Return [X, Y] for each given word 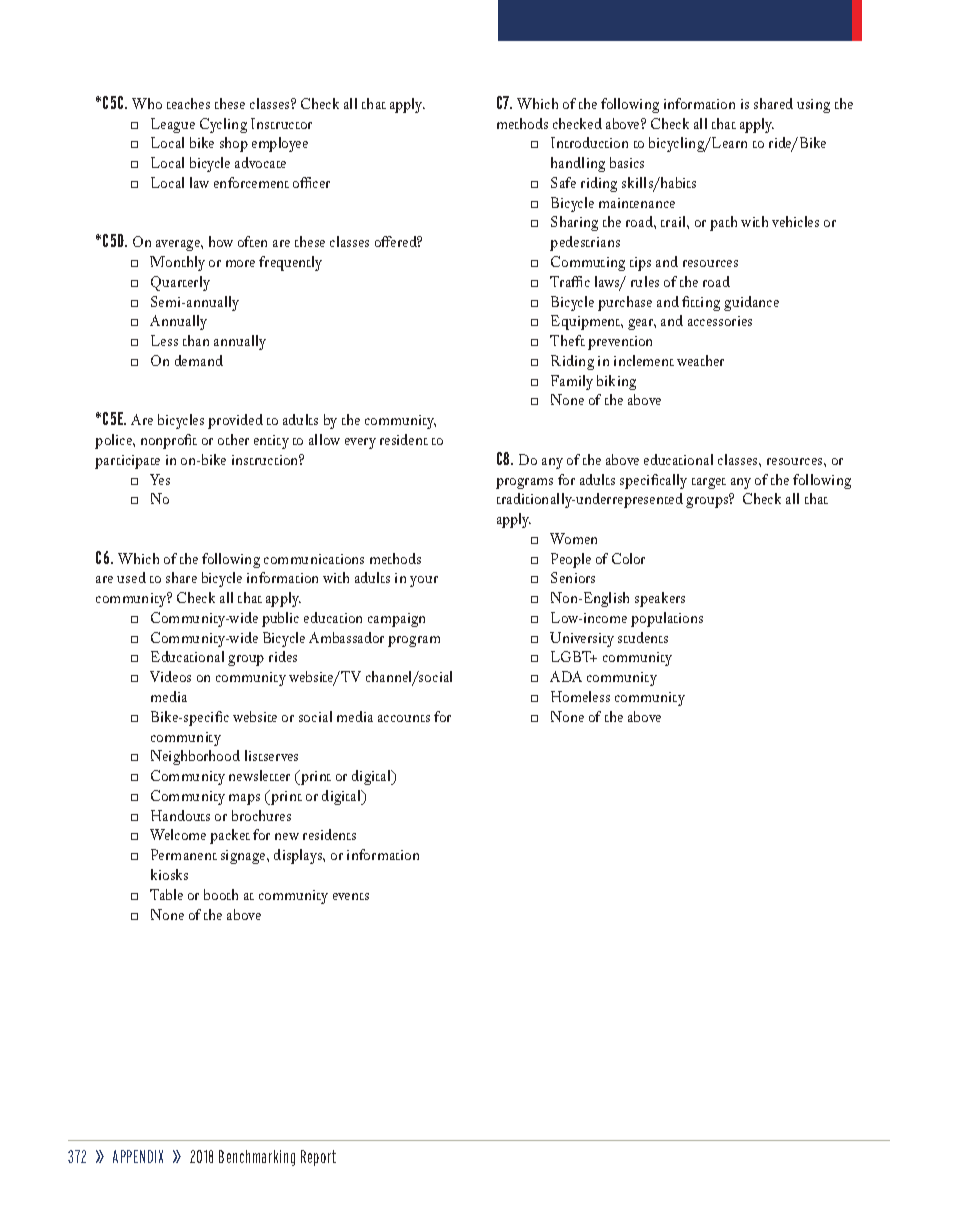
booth [221, 894]
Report [318, 1158]
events [351, 896]
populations [667, 619]
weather [700, 360]
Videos [170, 676]
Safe [563, 182]
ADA [566, 676]
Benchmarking [257, 1158]
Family [572, 382]
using [813, 106]
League [173, 125]
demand [199, 360]
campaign [396, 620]
